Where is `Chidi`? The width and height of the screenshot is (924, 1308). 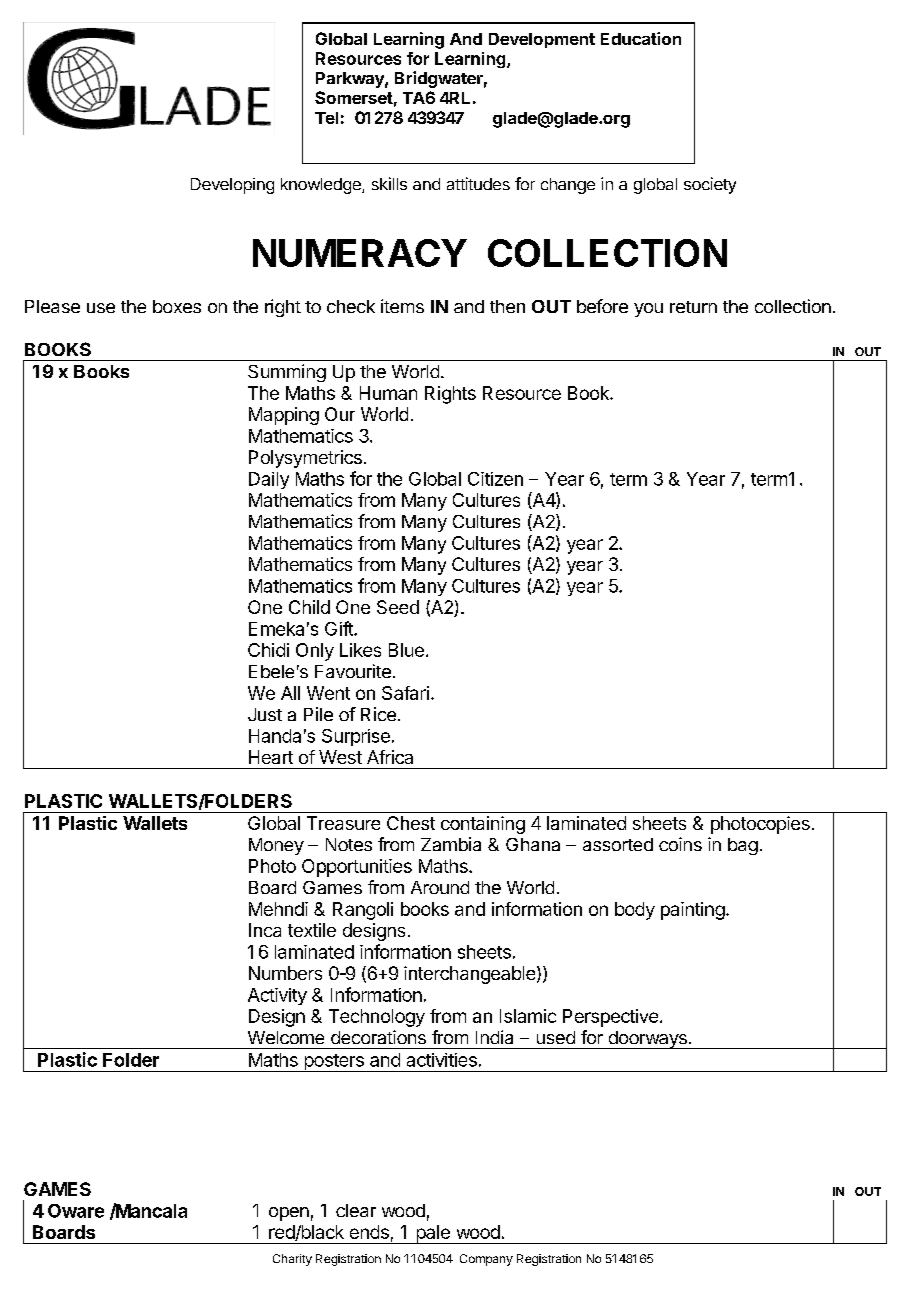 Chidi is located at coordinates (268, 650).
